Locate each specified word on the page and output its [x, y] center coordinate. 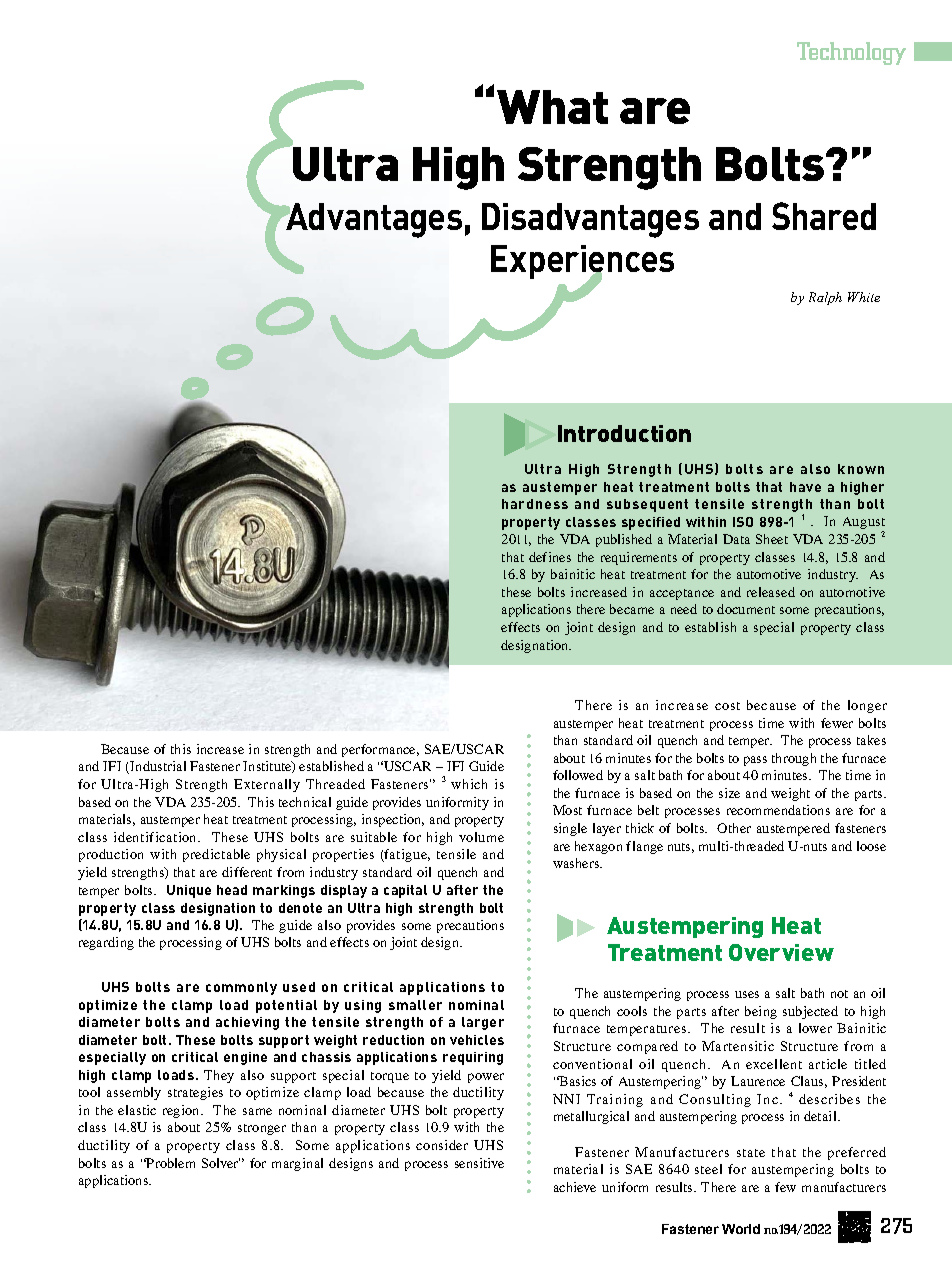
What [552, 107]
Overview [781, 952]
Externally [267, 785]
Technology [851, 53]
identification [157, 837]
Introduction [624, 433]
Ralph [825, 298]
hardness [535, 504]
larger [483, 1023]
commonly [241, 988]
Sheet [772, 539]
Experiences [582, 263]
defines [550, 557]
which [469, 784]
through [794, 759]
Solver [221, 1163]
